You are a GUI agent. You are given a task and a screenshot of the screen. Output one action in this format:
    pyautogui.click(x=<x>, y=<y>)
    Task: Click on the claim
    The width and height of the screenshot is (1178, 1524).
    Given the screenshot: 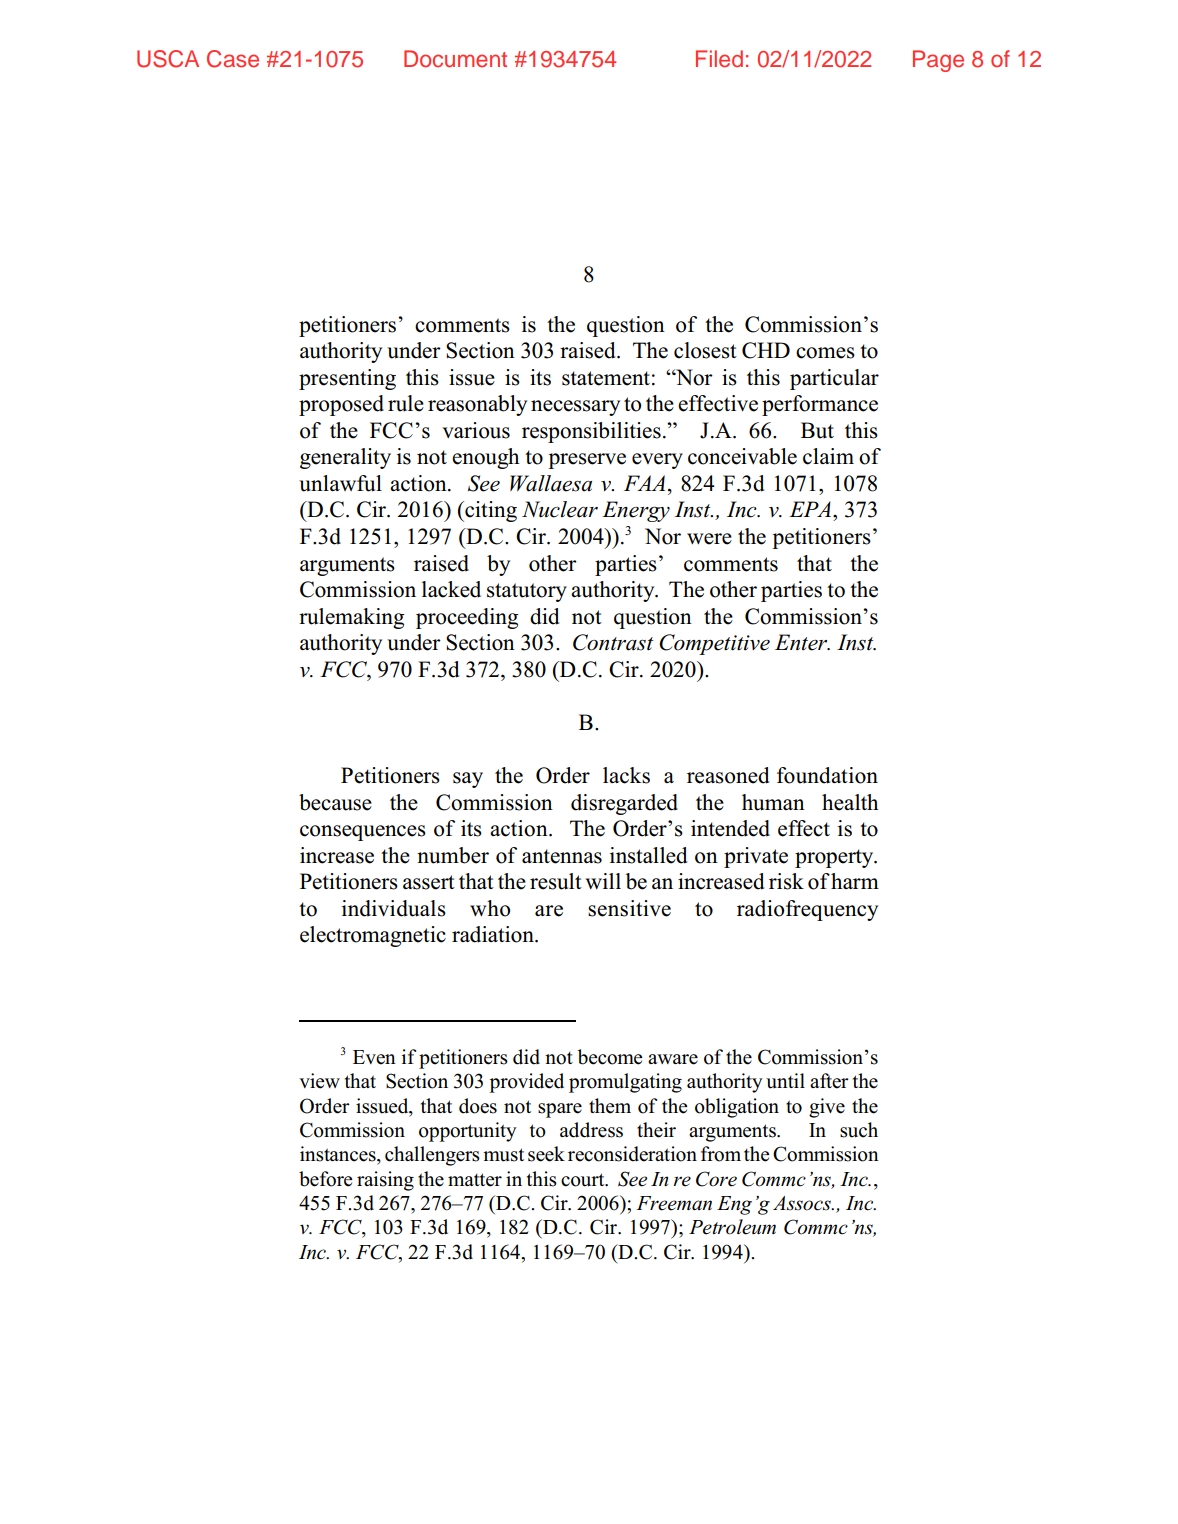 What is the action you would take?
    pyautogui.click(x=828, y=456)
